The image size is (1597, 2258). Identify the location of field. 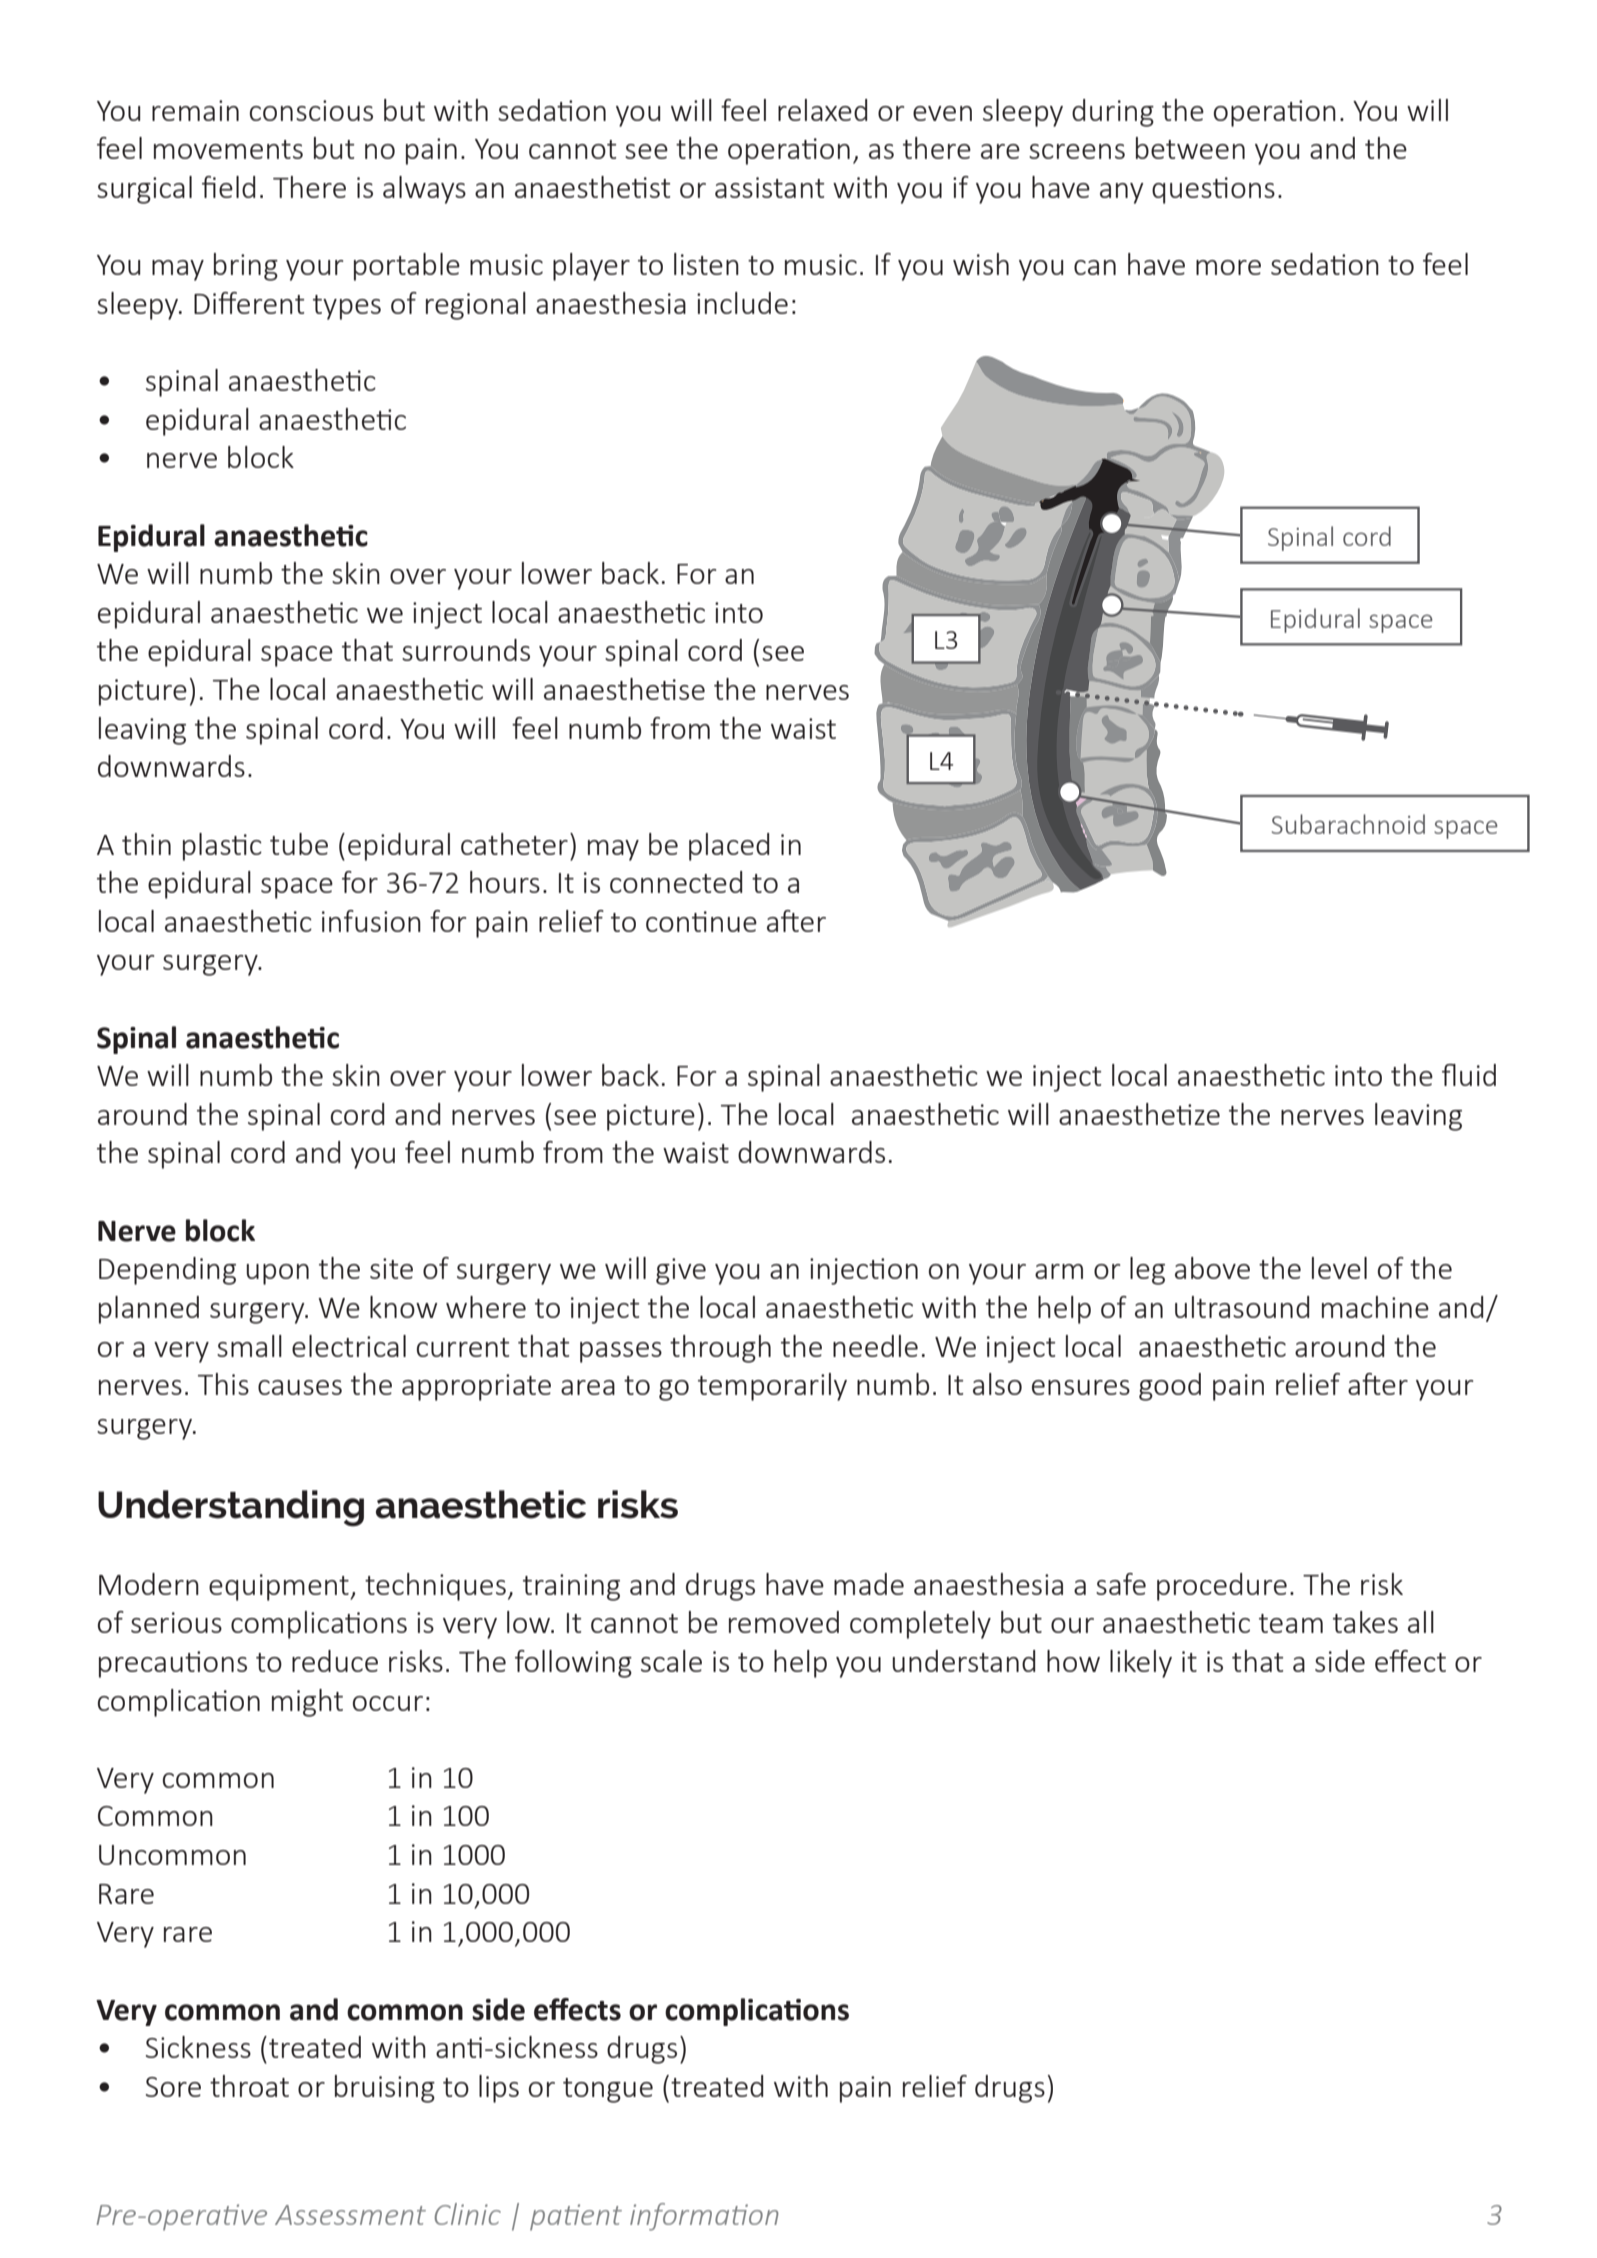
(228, 187).
